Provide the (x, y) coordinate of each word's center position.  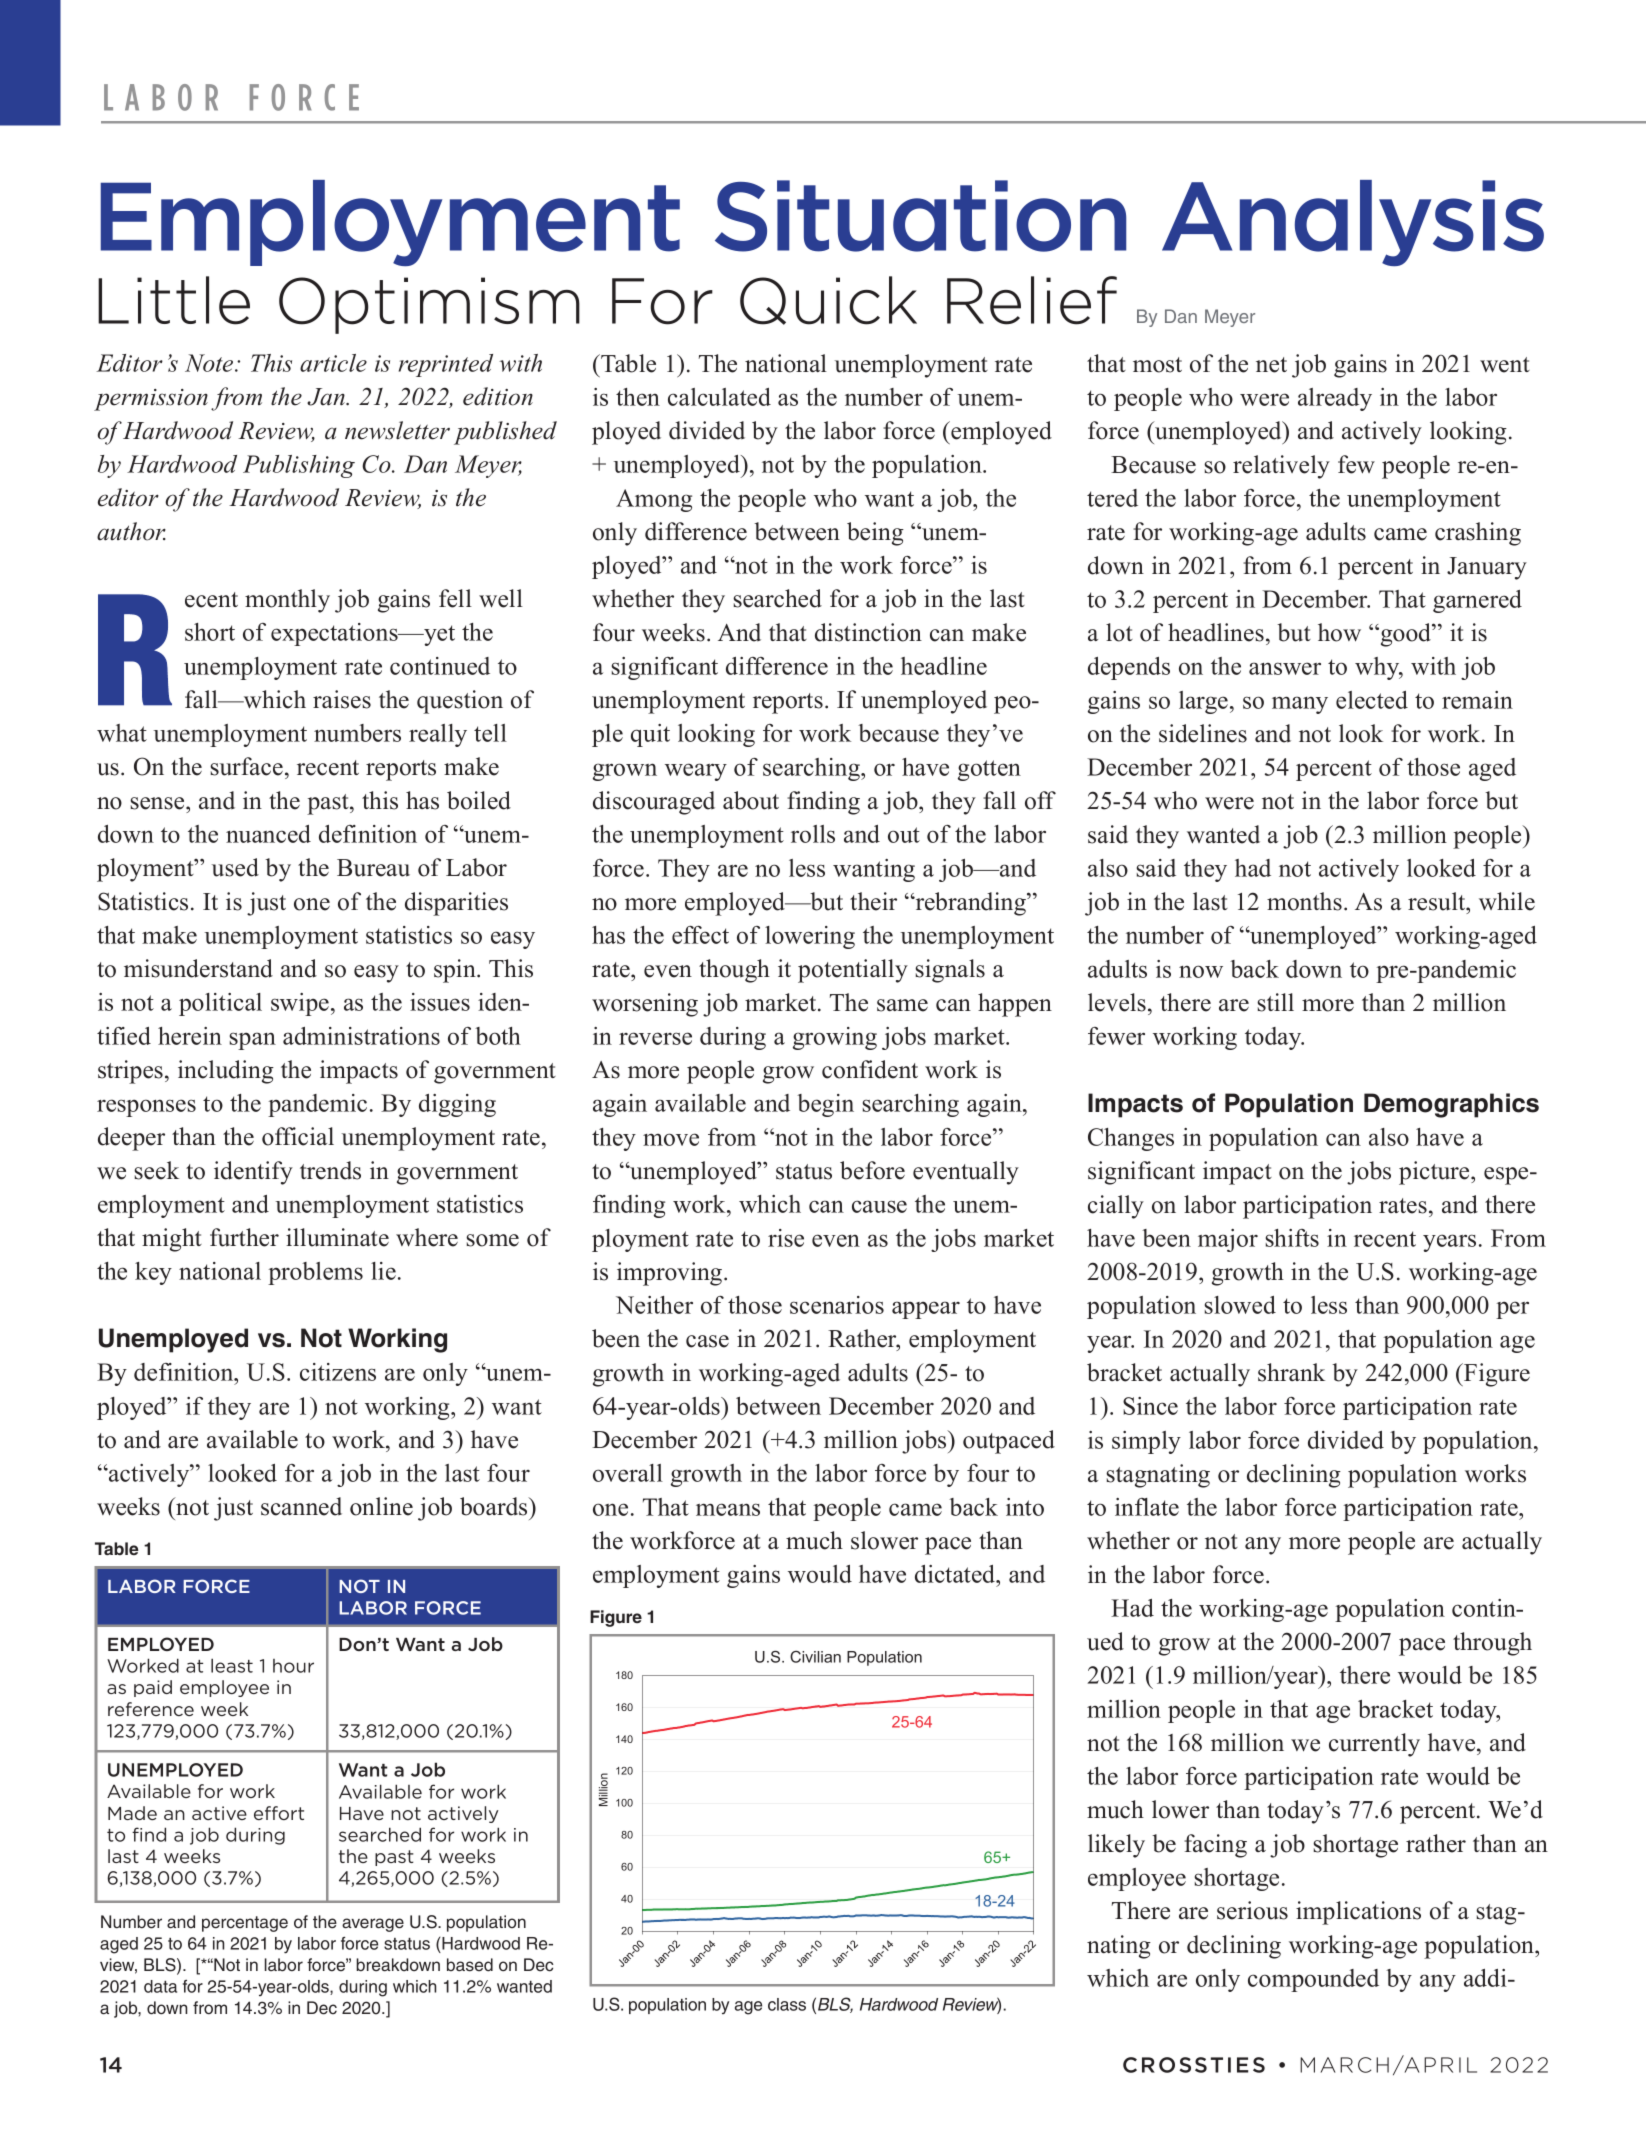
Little (174, 300)
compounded (1313, 1980)
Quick (828, 300)
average (373, 1925)
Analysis (1353, 223)
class (787, 2004)
